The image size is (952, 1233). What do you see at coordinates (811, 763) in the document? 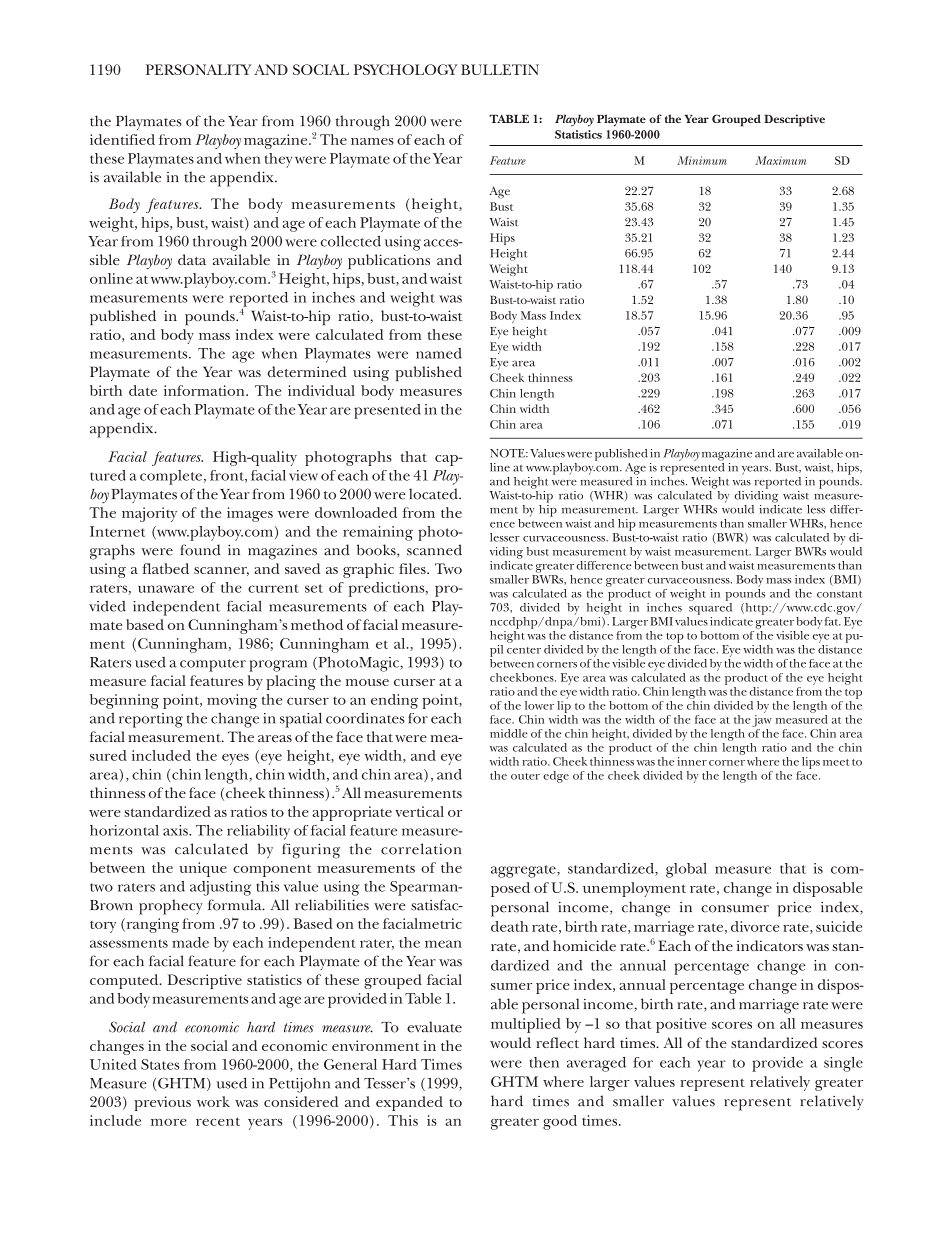
I see `lips` at bounding box center [811, 763].
